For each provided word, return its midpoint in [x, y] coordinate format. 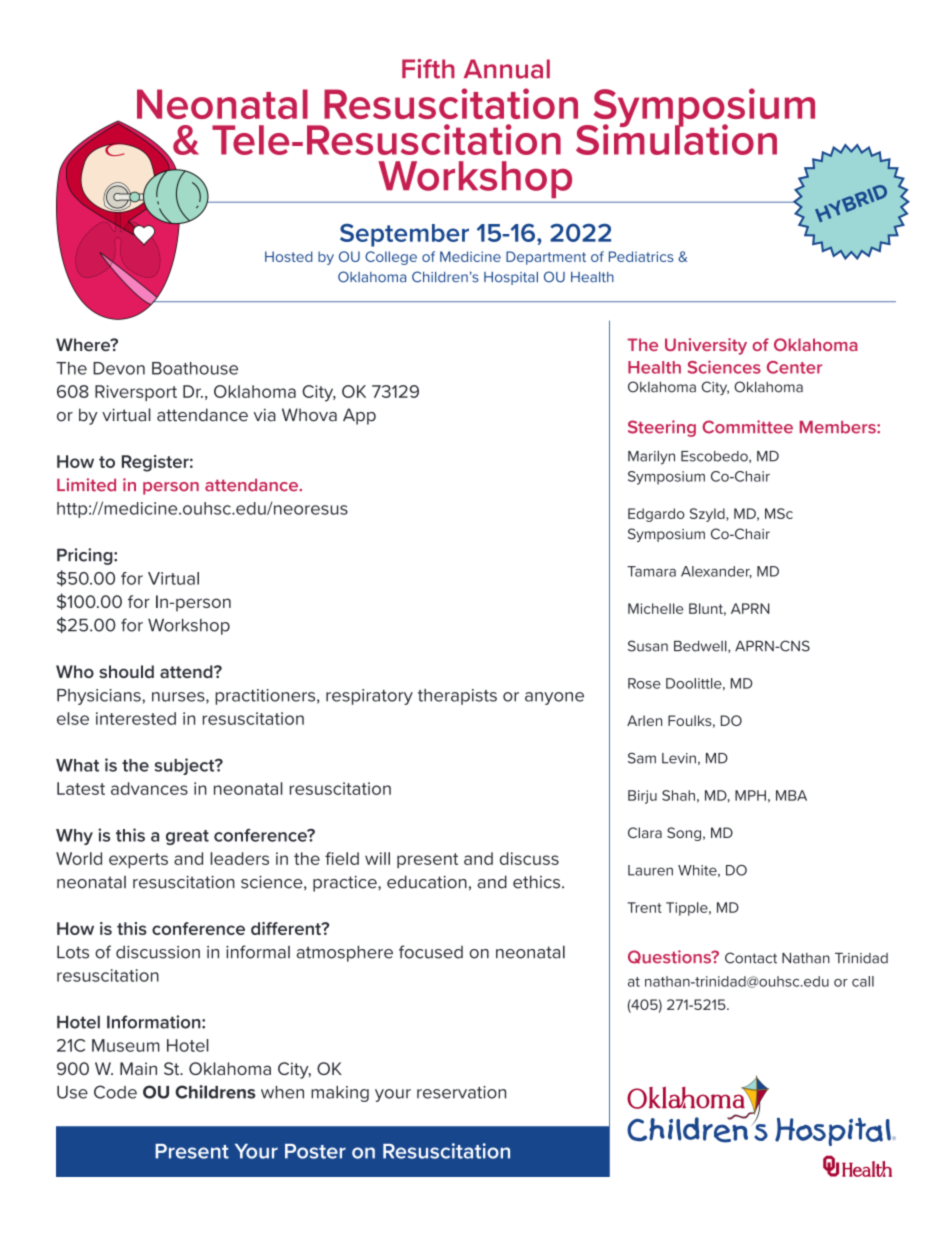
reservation [461, 1092]
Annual [507, 69]
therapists [457, 697]
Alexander [716, 572]
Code [115, 1092]
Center [794, 367]
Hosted [288, 256]
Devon [119, 368]
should [126, 671]
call [863, 981]
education [427, 882]
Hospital [511, 278]
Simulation [676, 138]
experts [138, 860]
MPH [750, 795]
